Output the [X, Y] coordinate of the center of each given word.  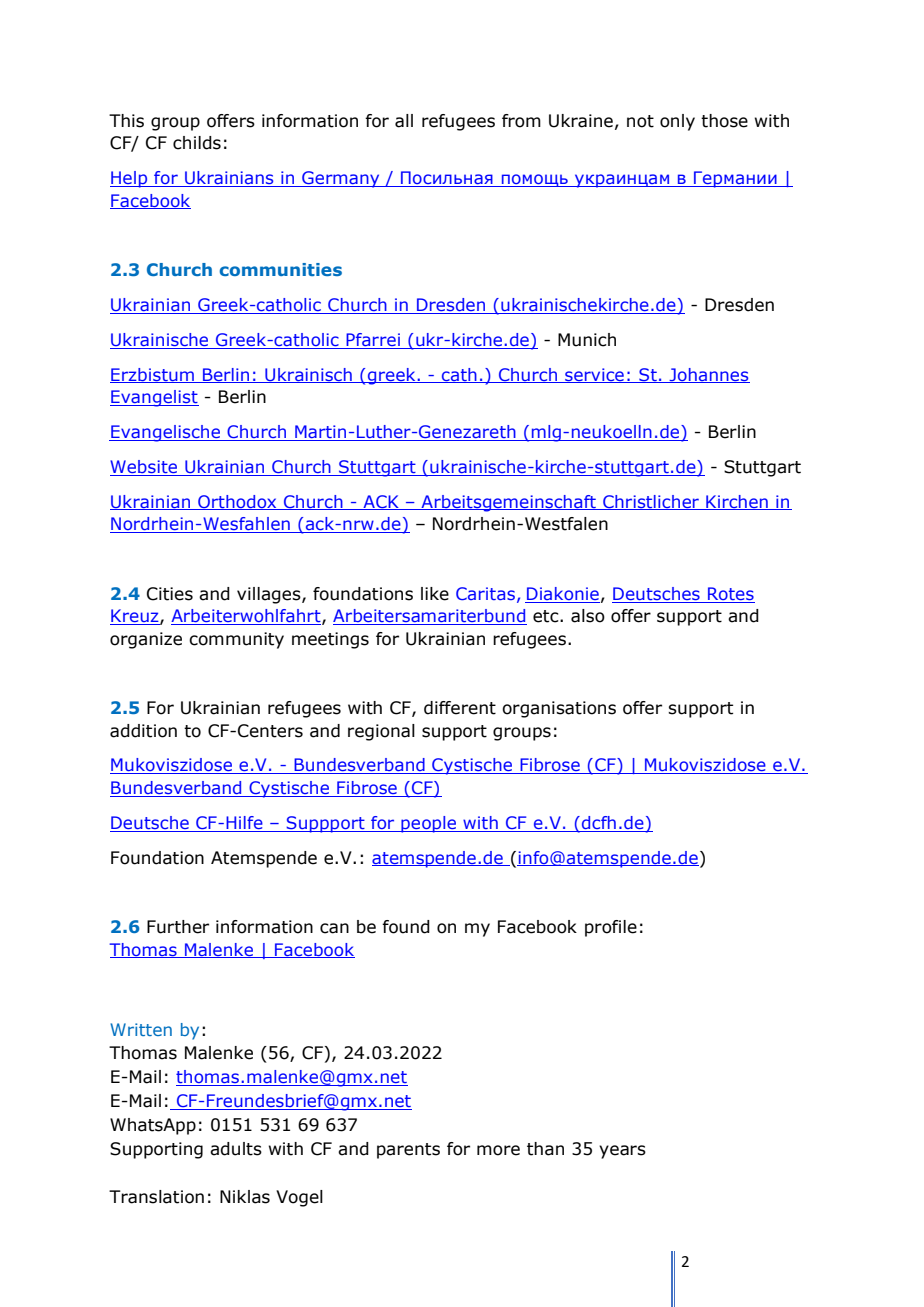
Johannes [708, 375]
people [429, 824]
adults [236, 1149]
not [640, 121]
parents [408, 1151]
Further [178, 927]
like [435, 594]
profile [611, 928]
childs [197, 143]
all [404, 121]
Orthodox [237, 502]
